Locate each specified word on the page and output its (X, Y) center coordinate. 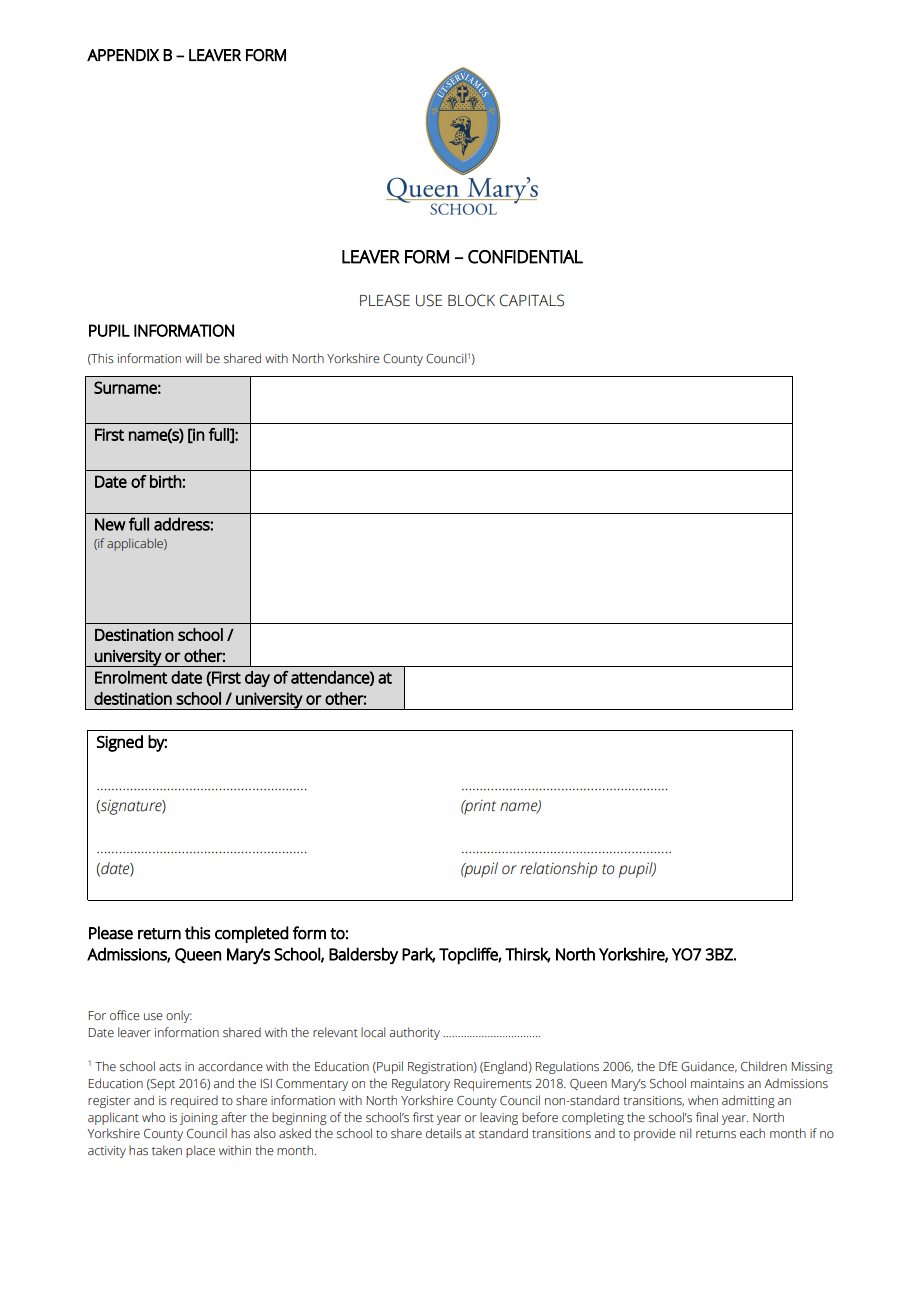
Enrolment (131, 677)
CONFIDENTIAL (525, 257)
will (193, 358)
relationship (558, 870)
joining (199, 1119)
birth (166, 481)
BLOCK (471, 300)
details (444, 1133)
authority (415, 1033)
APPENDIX (123, 55)
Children (764, 1066)
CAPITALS (532, 300)
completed (252, 934)
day (257, 679)
